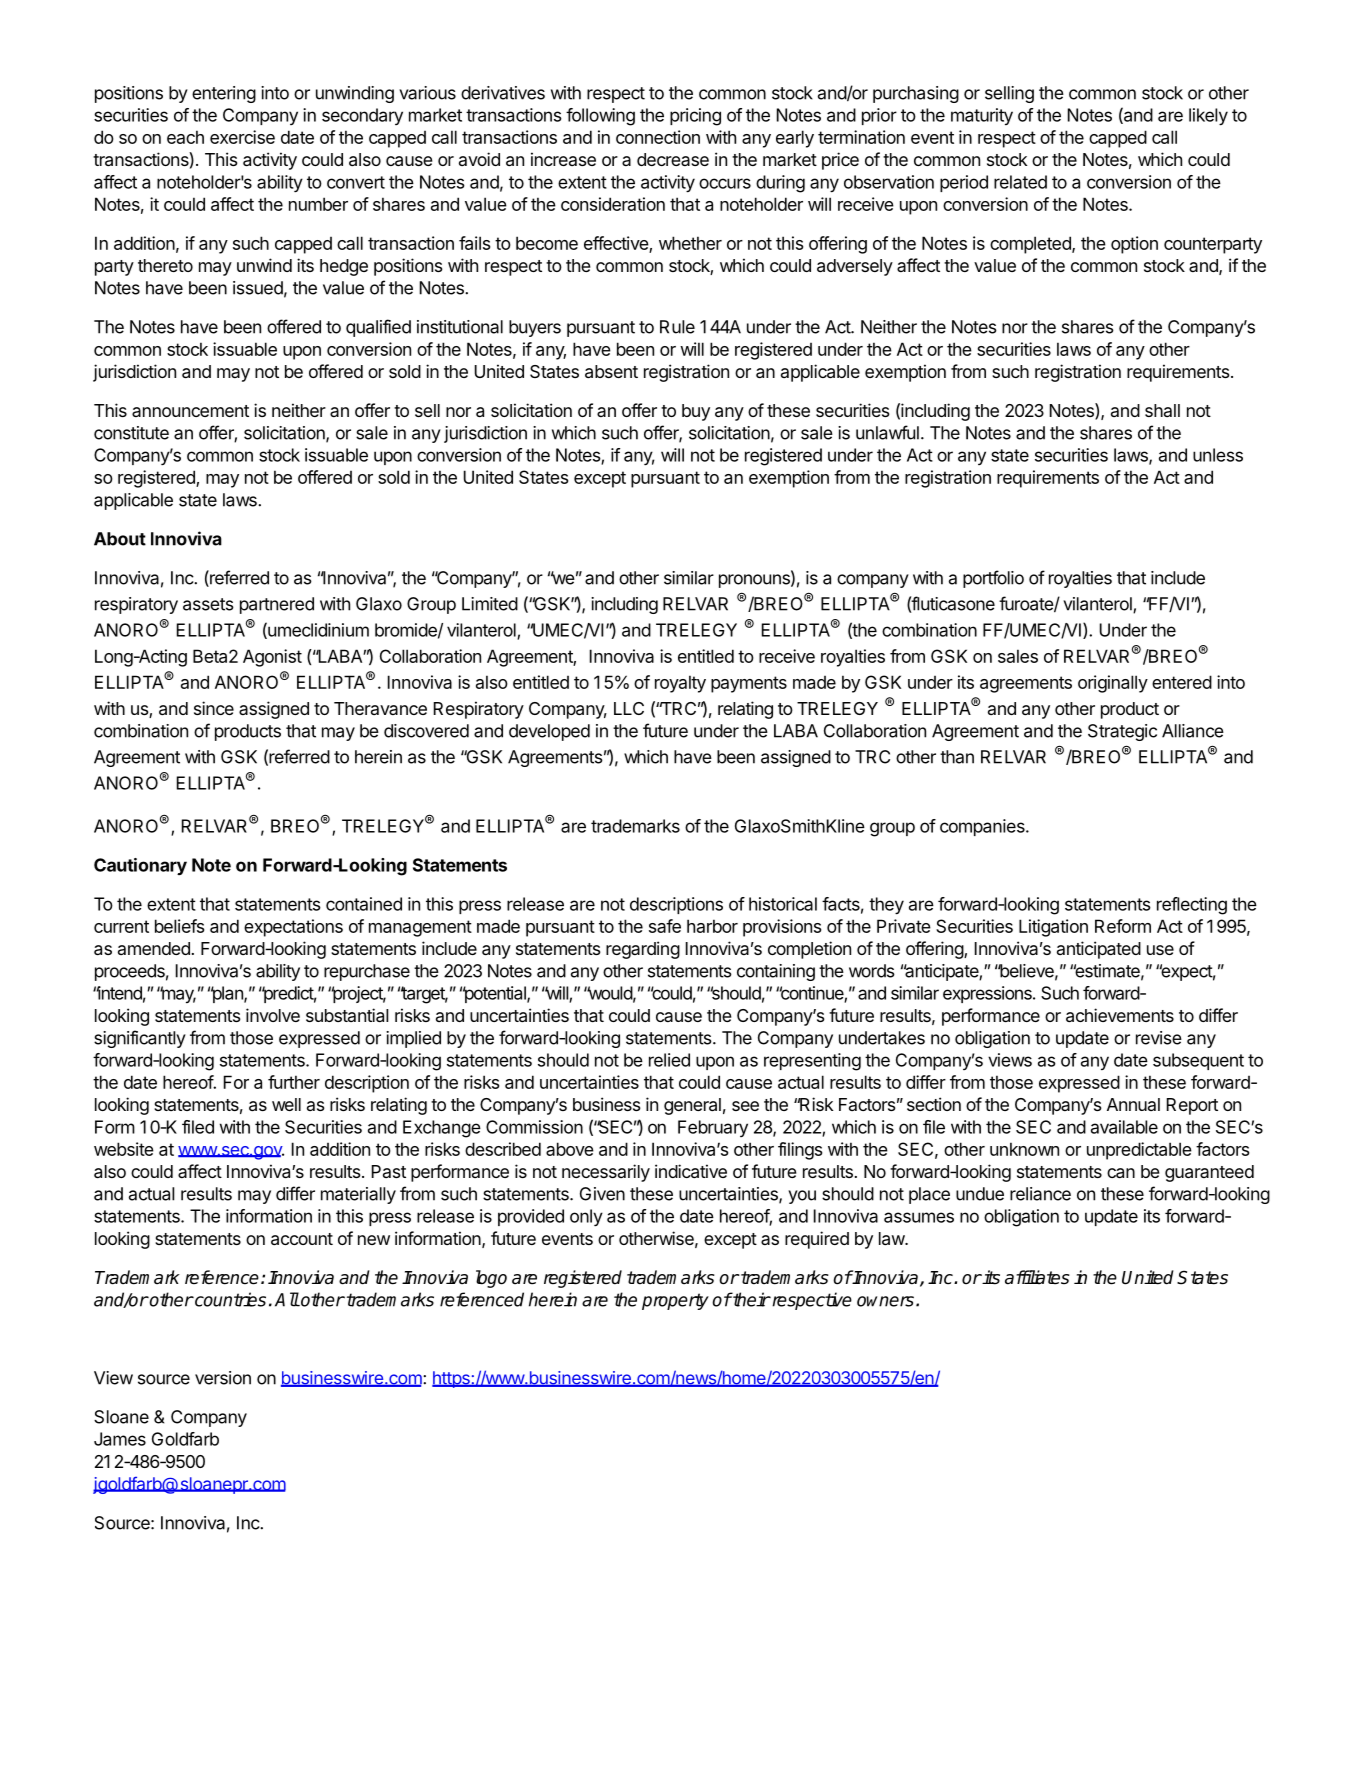  Describe the element at coordinates (658, 137) in the screenshot. I see `connection` at that location.
